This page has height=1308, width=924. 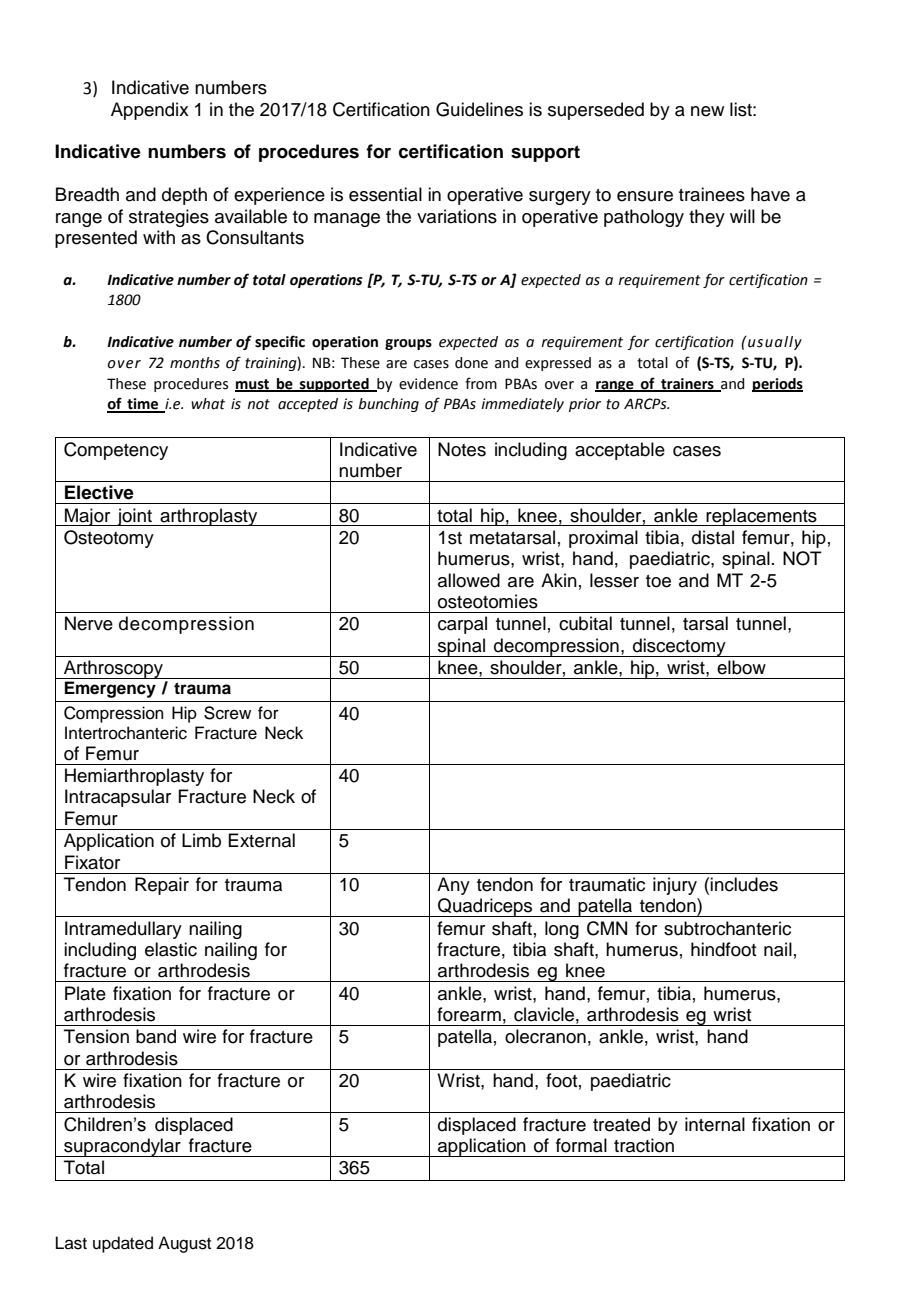 I want to click on joint, so click(x=134, y=517).
